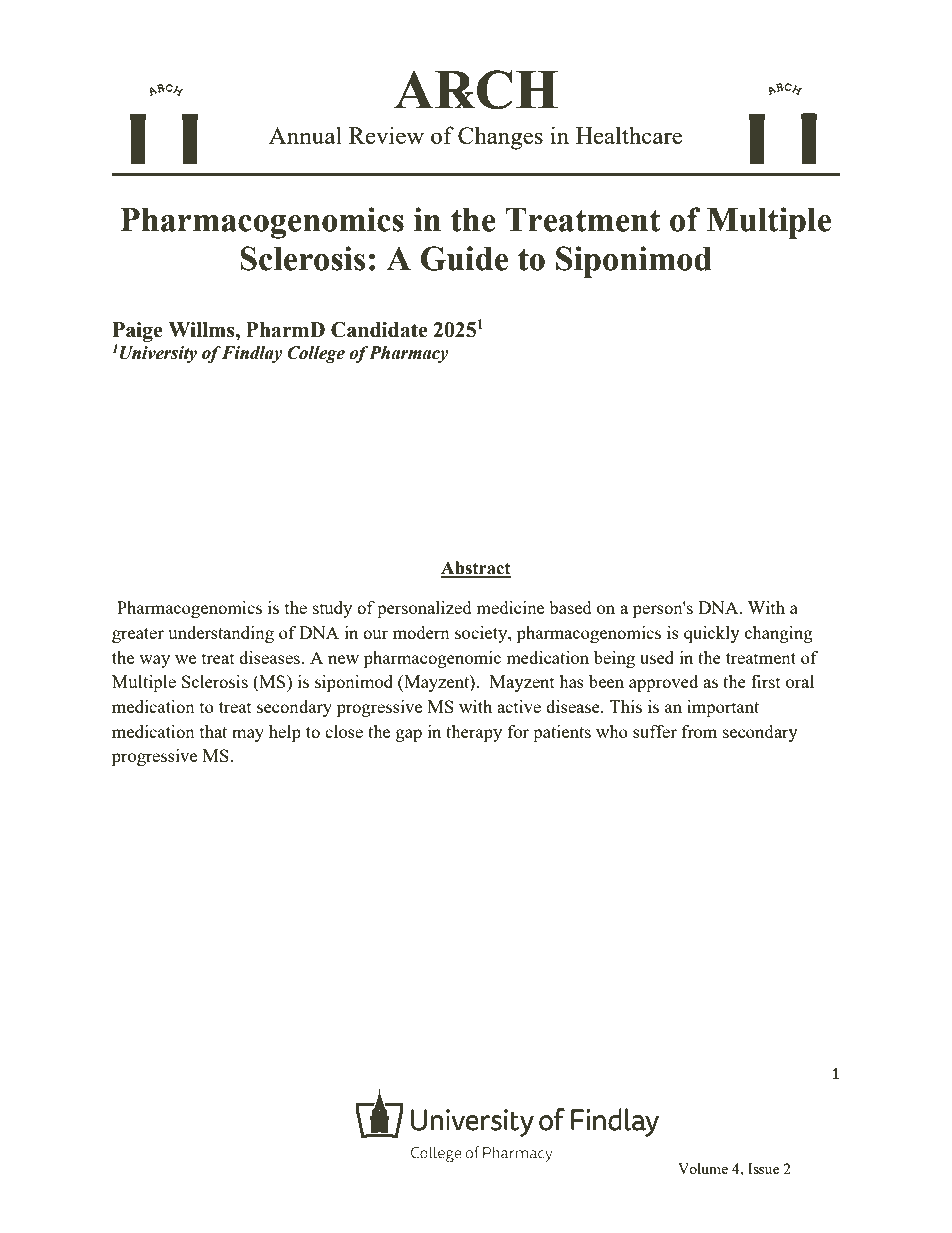 This screenshot has width=952, height=1233. Describe the element at coordinates (629, 135) in the screenshot. I see `Healthcare` at that location.
